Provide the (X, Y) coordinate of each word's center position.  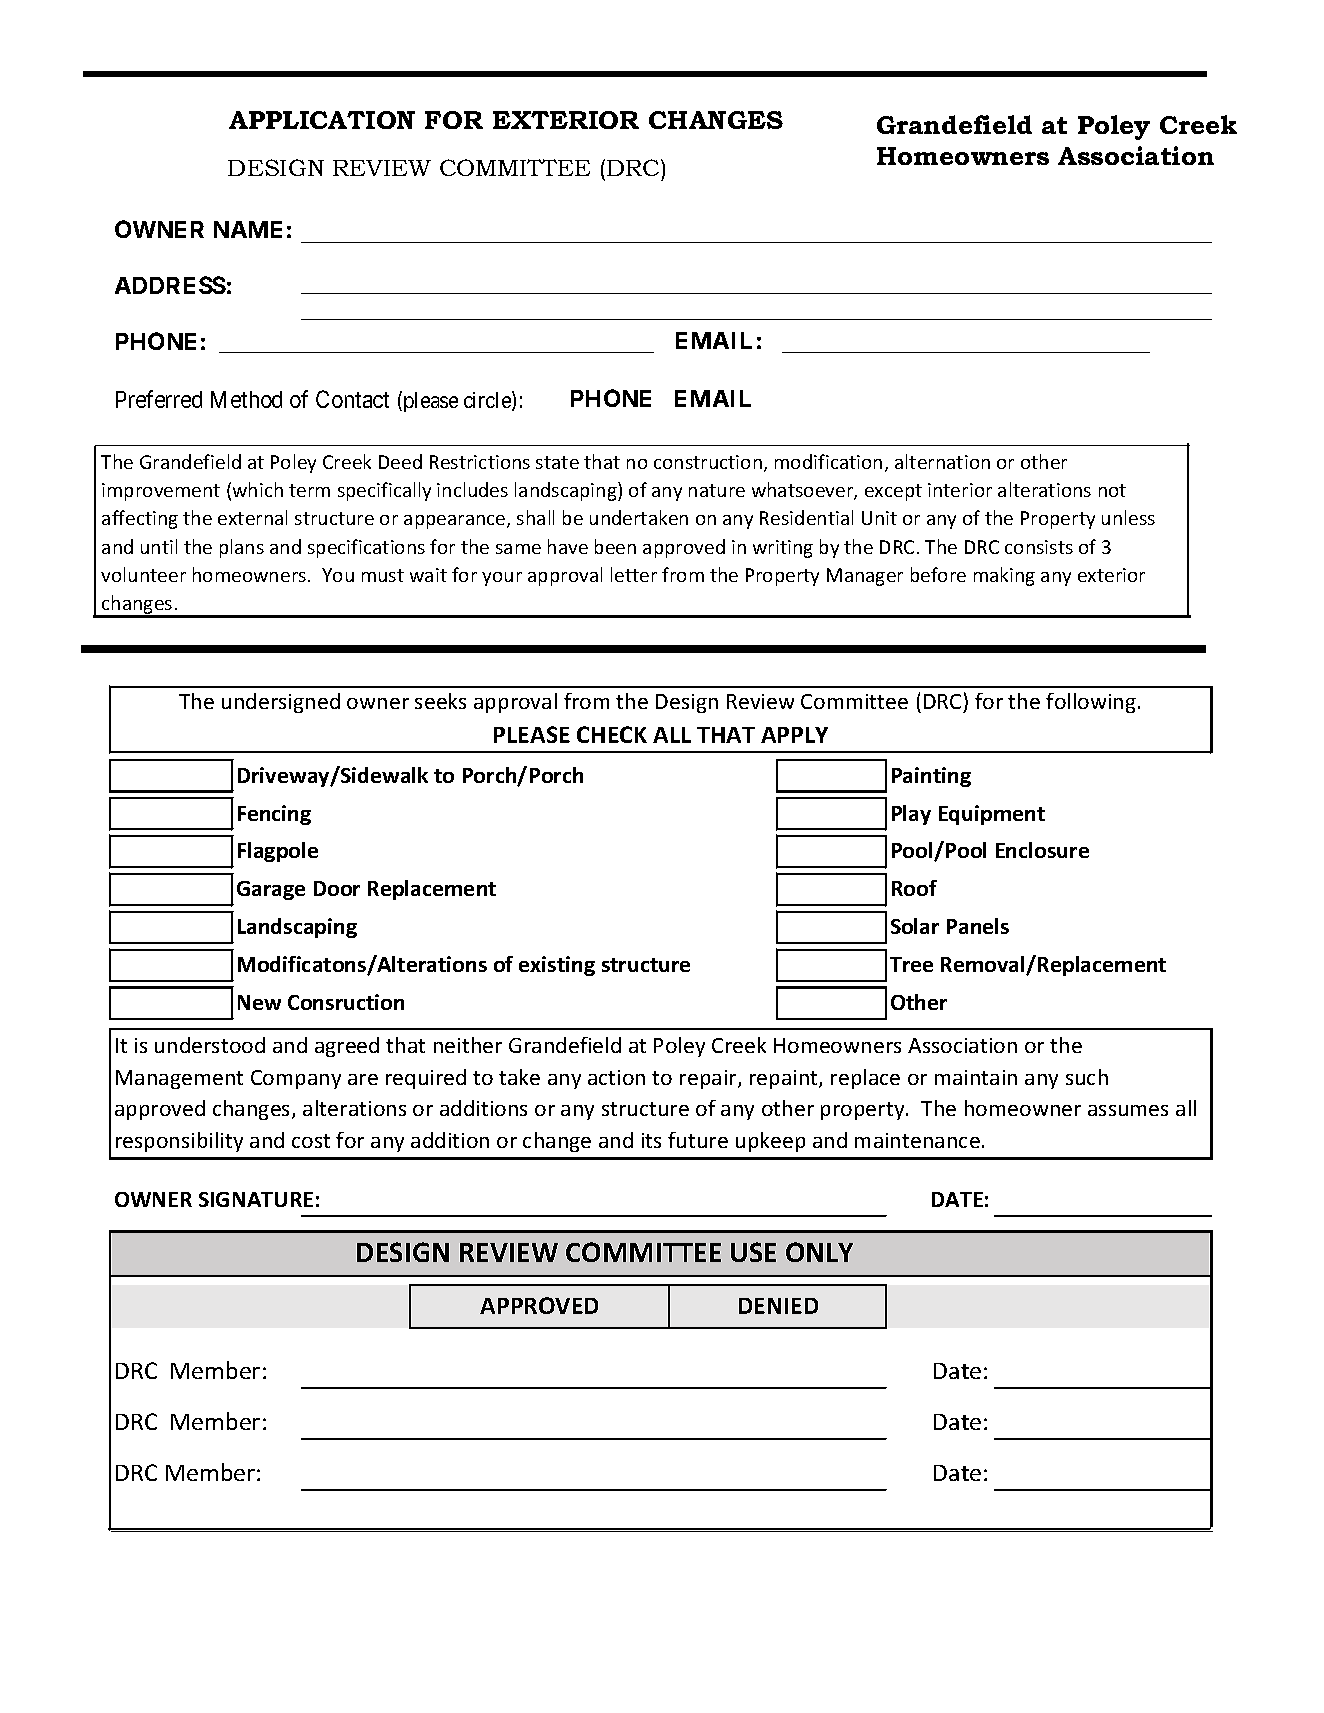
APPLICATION (322, 120)
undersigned (281, 703)
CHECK (612, 734)
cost (311, 1141)
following (1091, 703)
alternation (942, 461)
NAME (248, 229)
